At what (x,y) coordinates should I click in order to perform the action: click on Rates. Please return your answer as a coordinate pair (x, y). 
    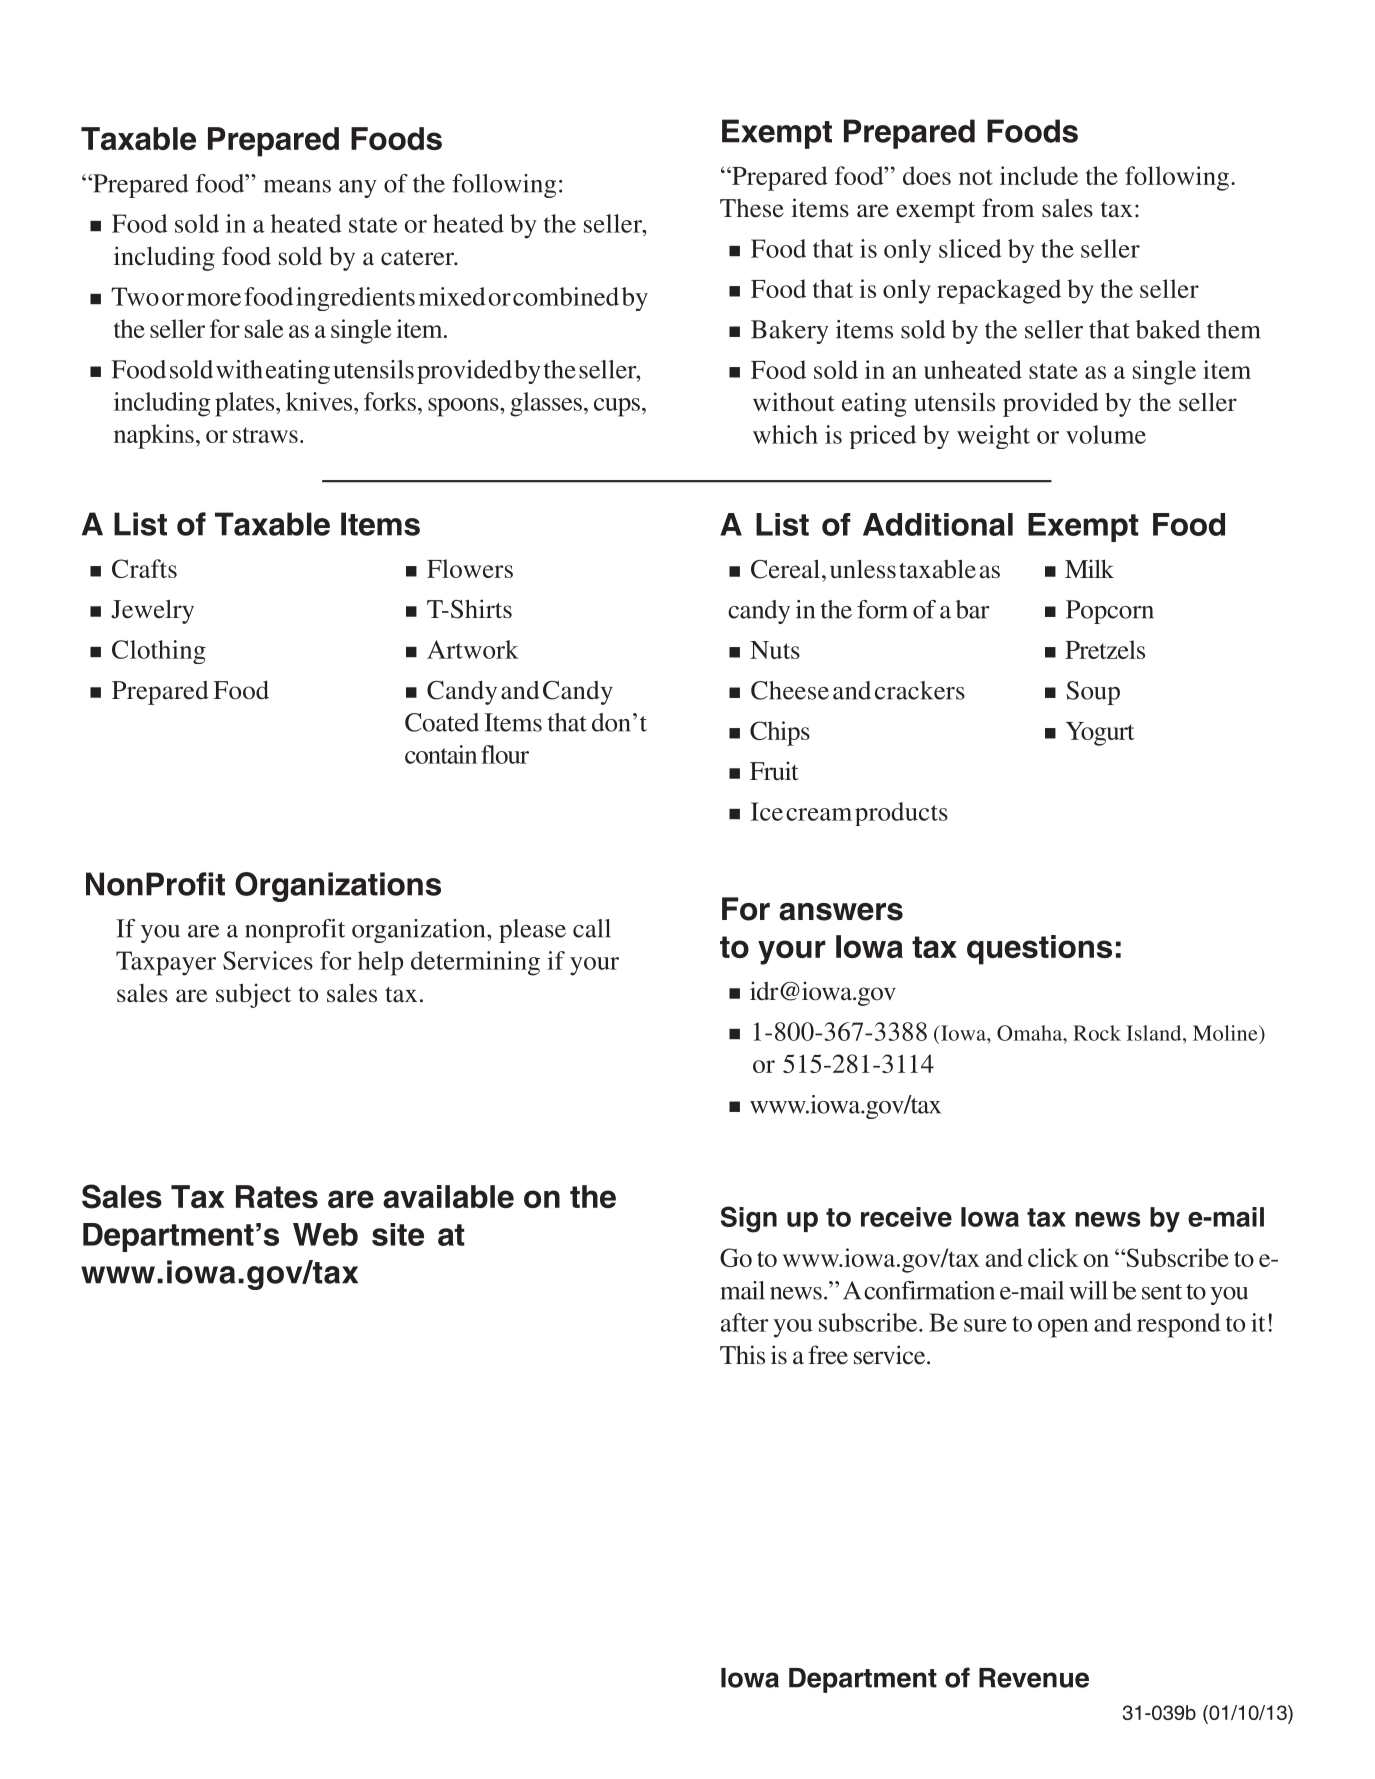
    Looking at the image, I should click on (277, 1196).
